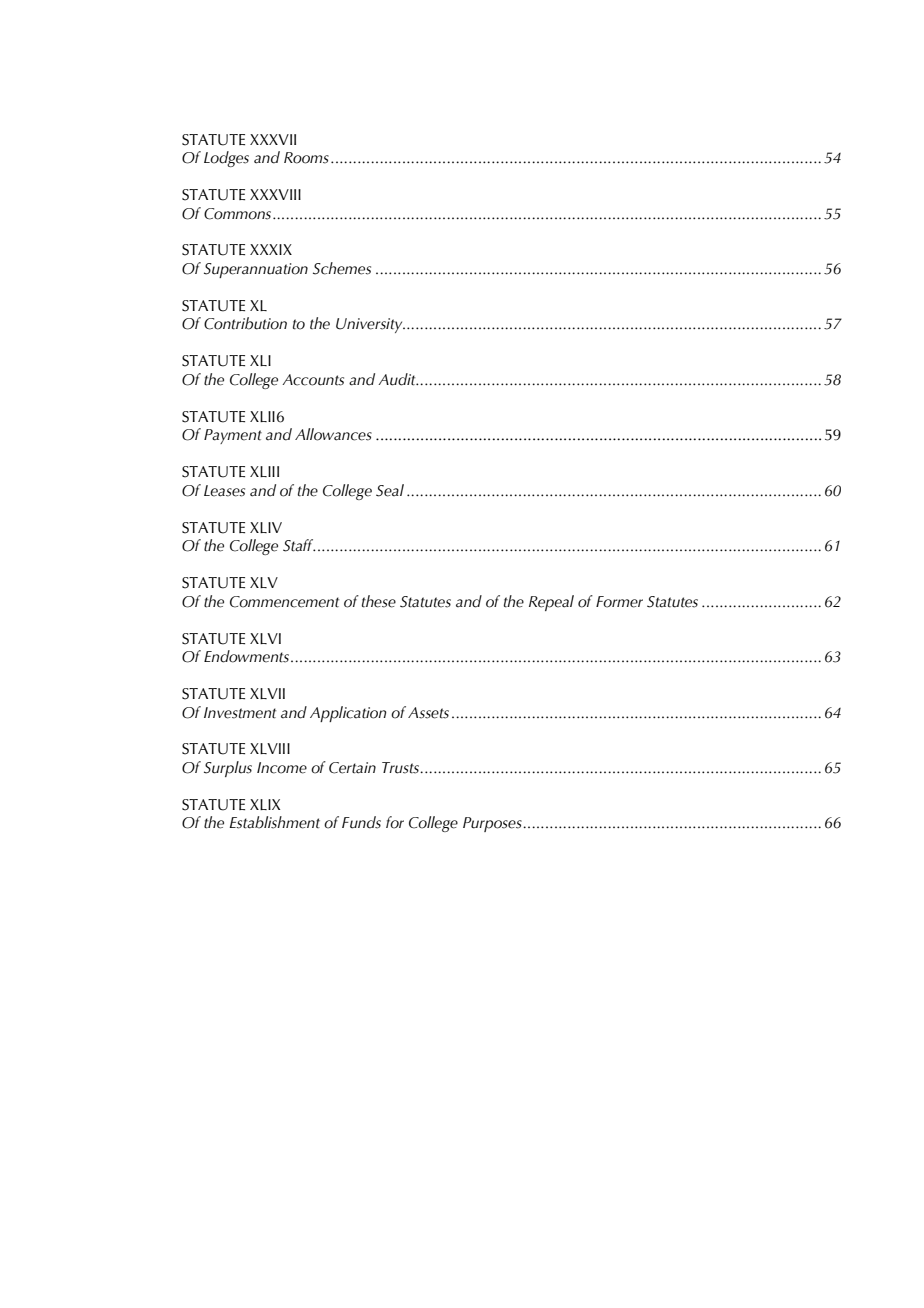  I want to click on Leases, so click(224, 491).
